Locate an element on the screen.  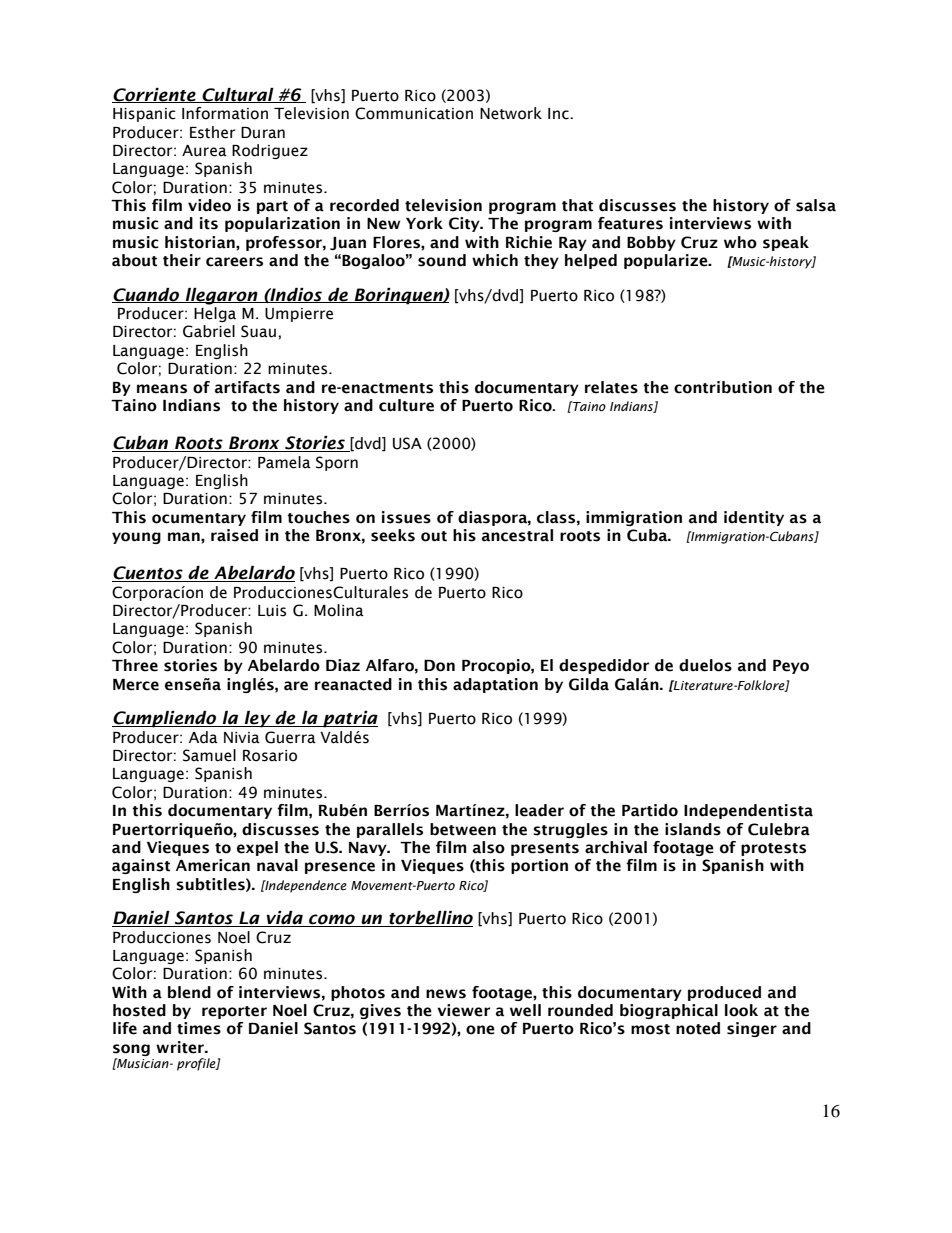
salsa is located at coordinates (816, 205).
